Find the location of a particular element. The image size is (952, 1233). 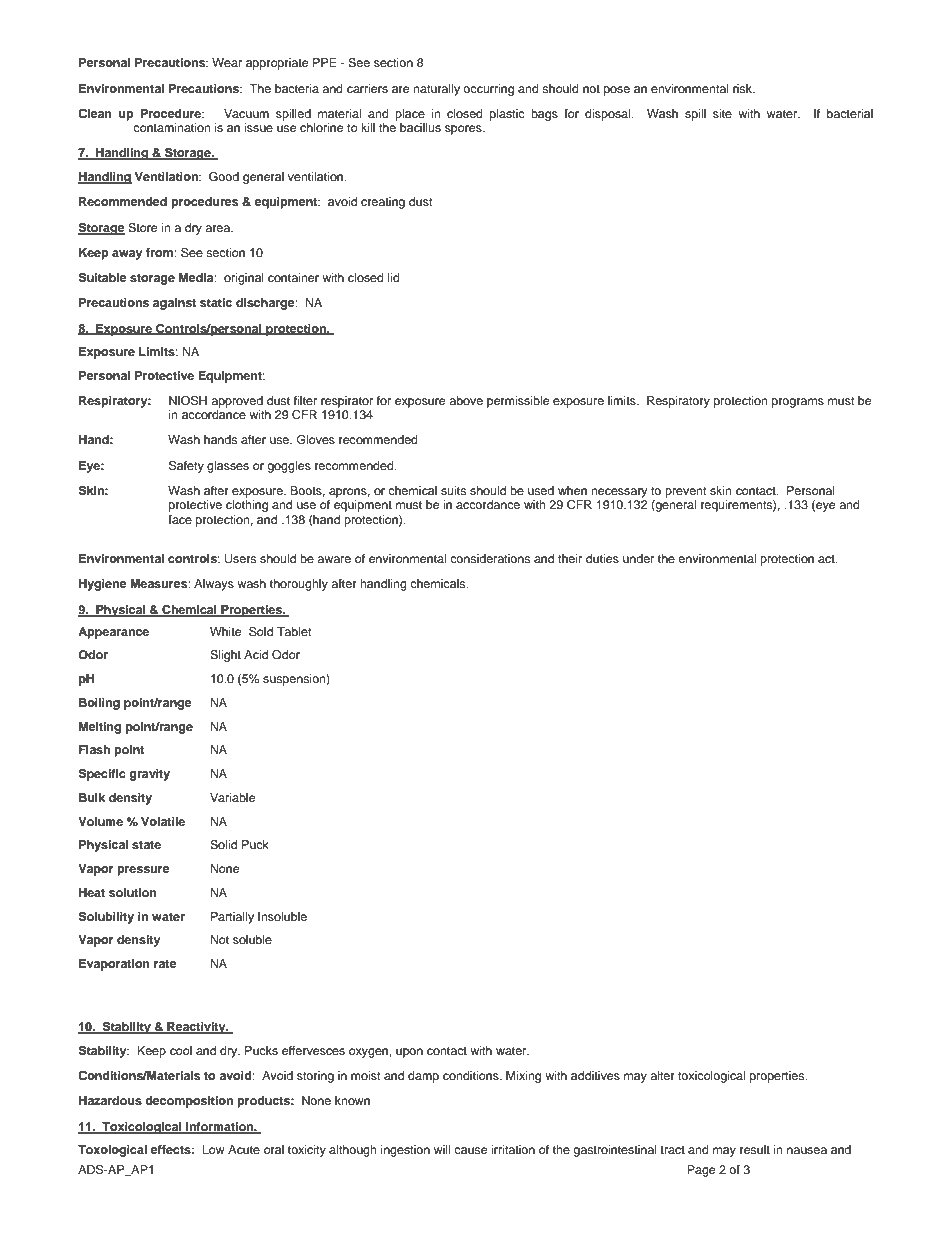

above is located at coordinates (466, 400).
